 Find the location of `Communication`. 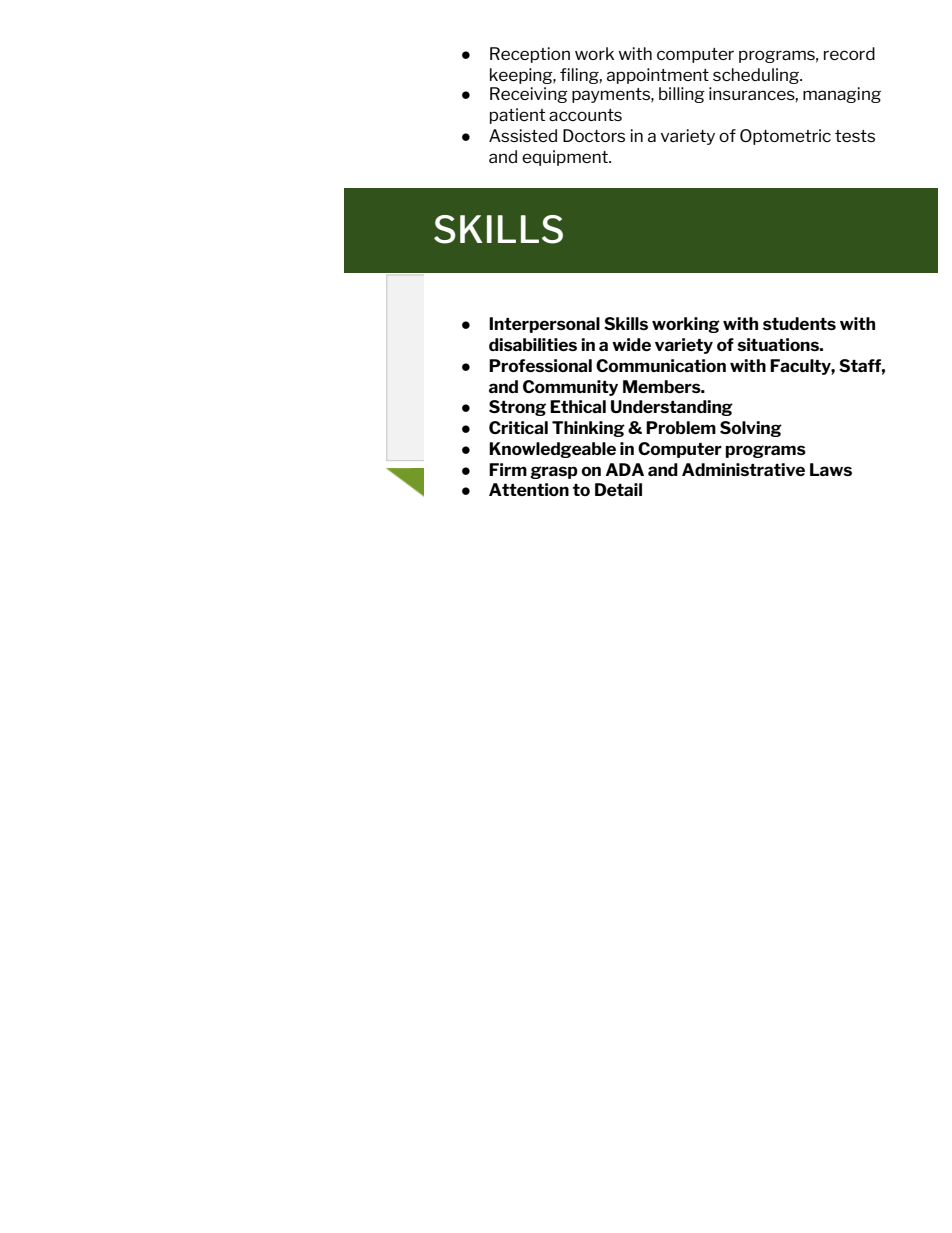

Communication is located at coordinates (661, 365).
